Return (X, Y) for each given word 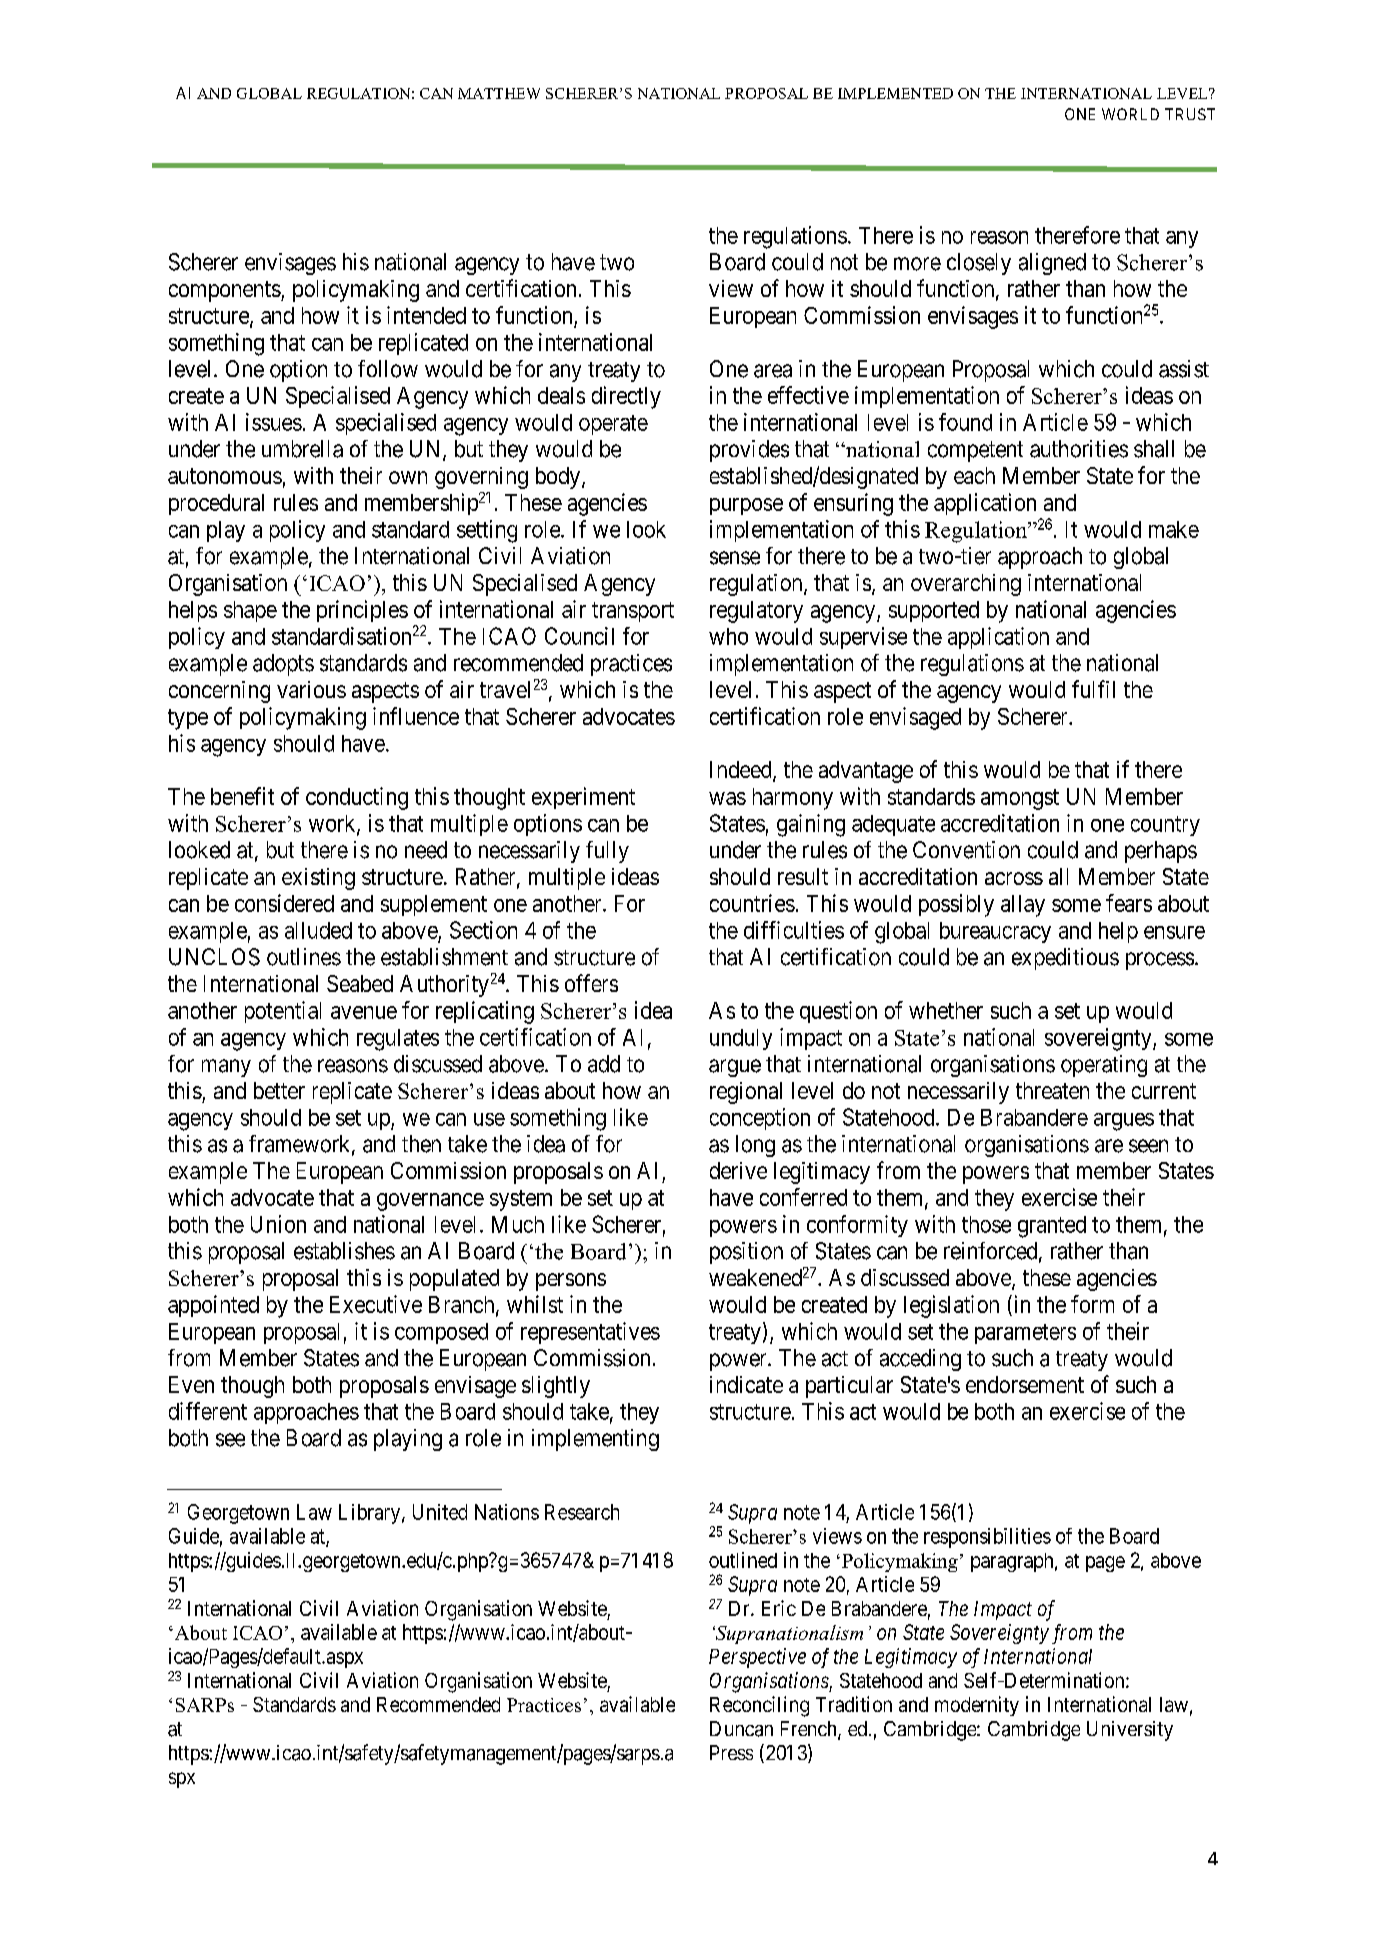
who (728, 636)
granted (1052, 1227)
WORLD (1130, 114)
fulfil (1093, 689)
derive (738, 1170)
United (440, 1512)
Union (278, 1224)
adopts (283, 665)
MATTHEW (499, 93)
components (225, 291)
